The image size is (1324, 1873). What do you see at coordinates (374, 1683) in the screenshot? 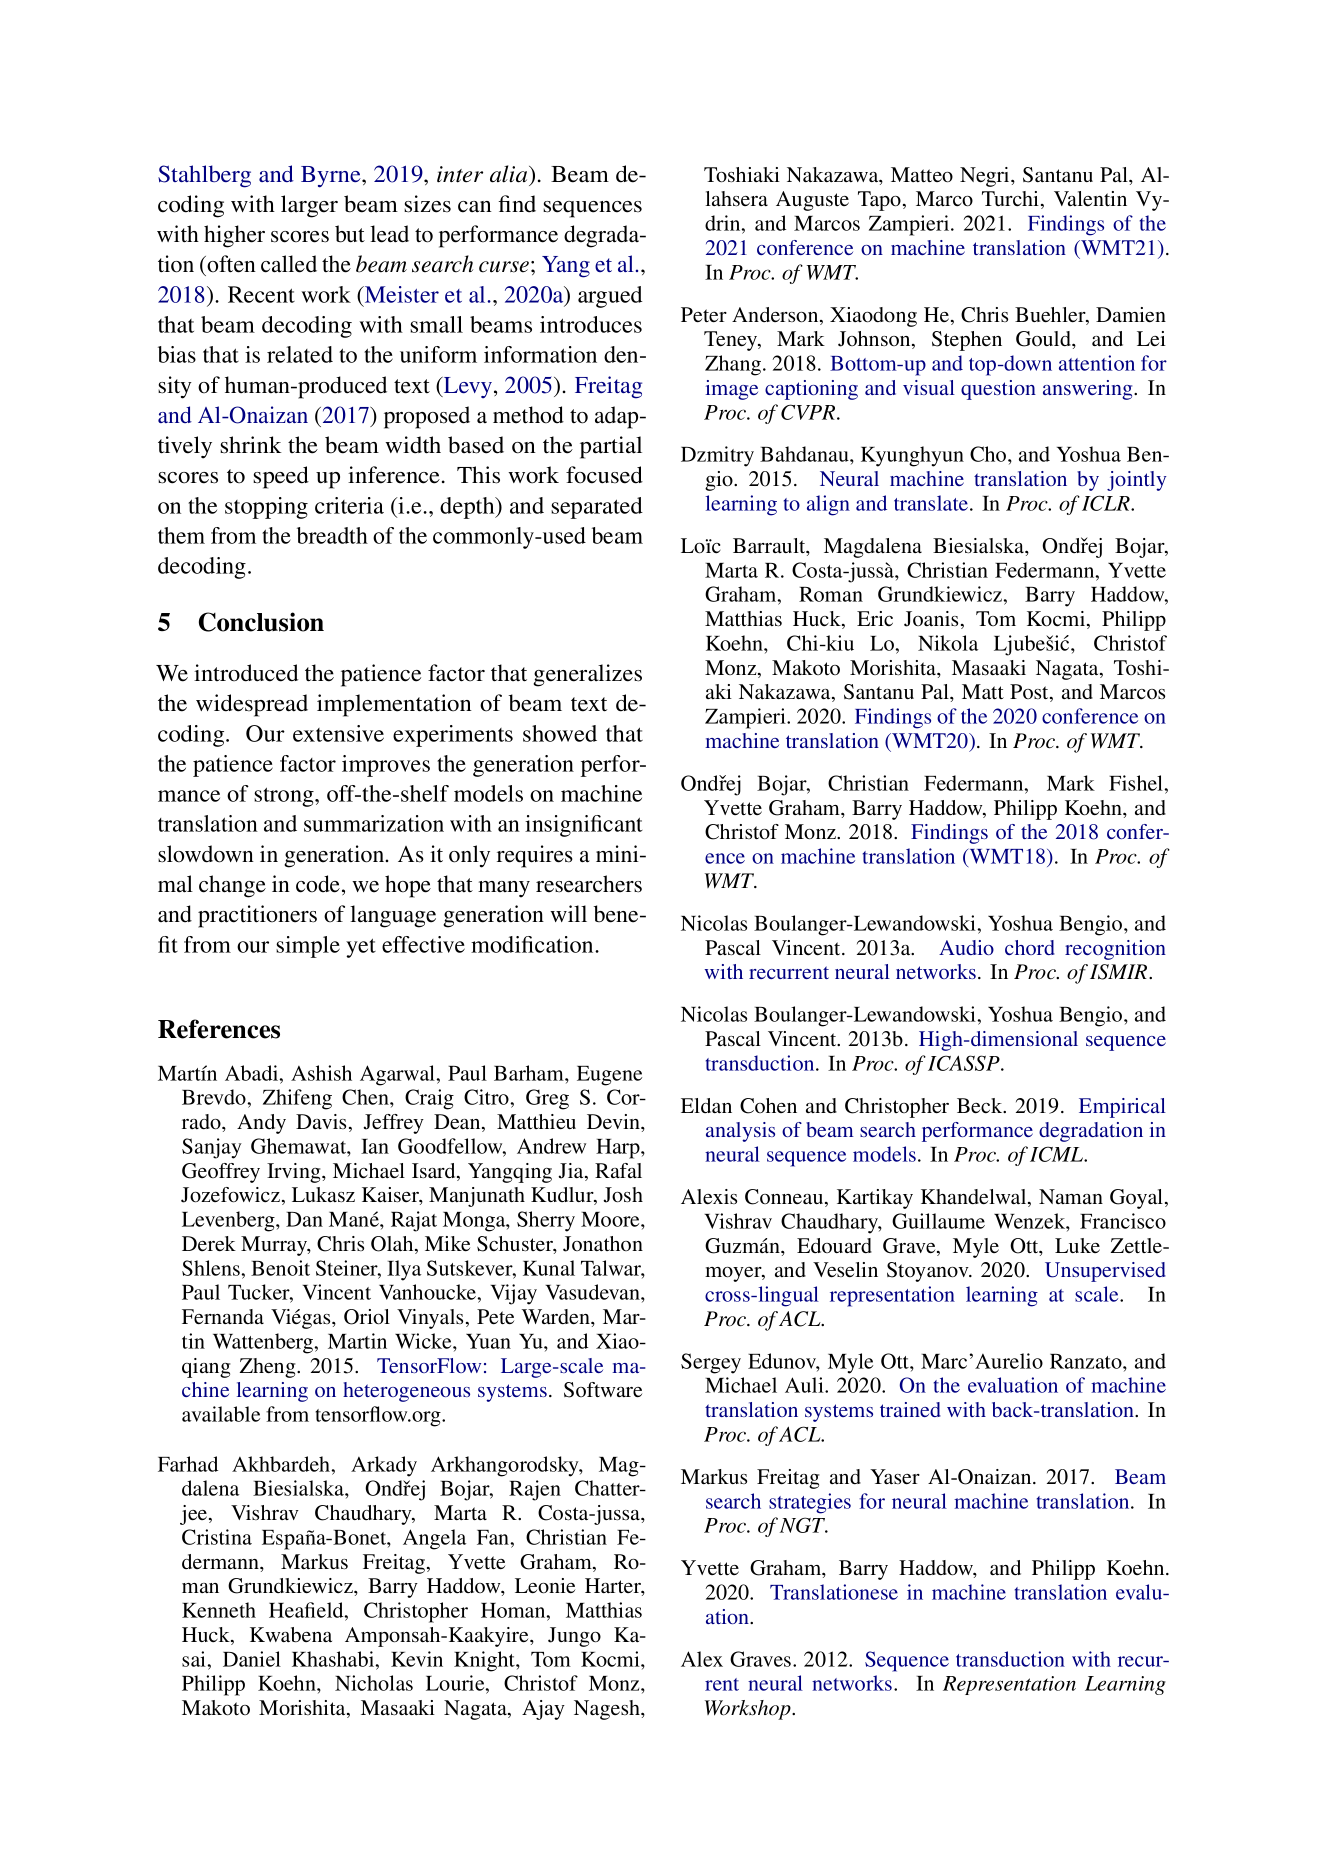
I see `Nicholas` at bounding box center [374, 1683].
